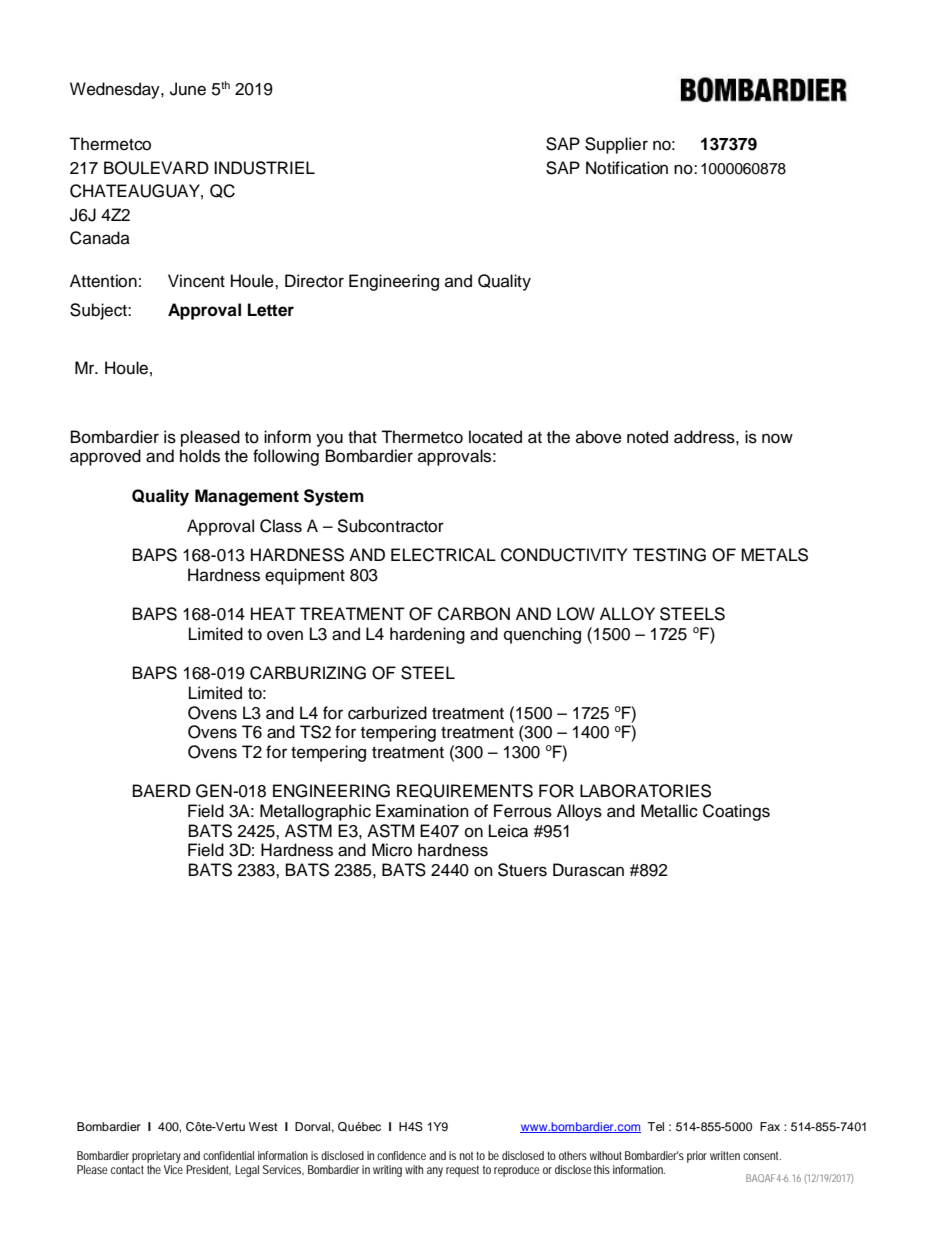 The height and width of the document is (1233, 952). Describe the element at coordinates (273, 613) in the document. I see `HEAT` at that location.
